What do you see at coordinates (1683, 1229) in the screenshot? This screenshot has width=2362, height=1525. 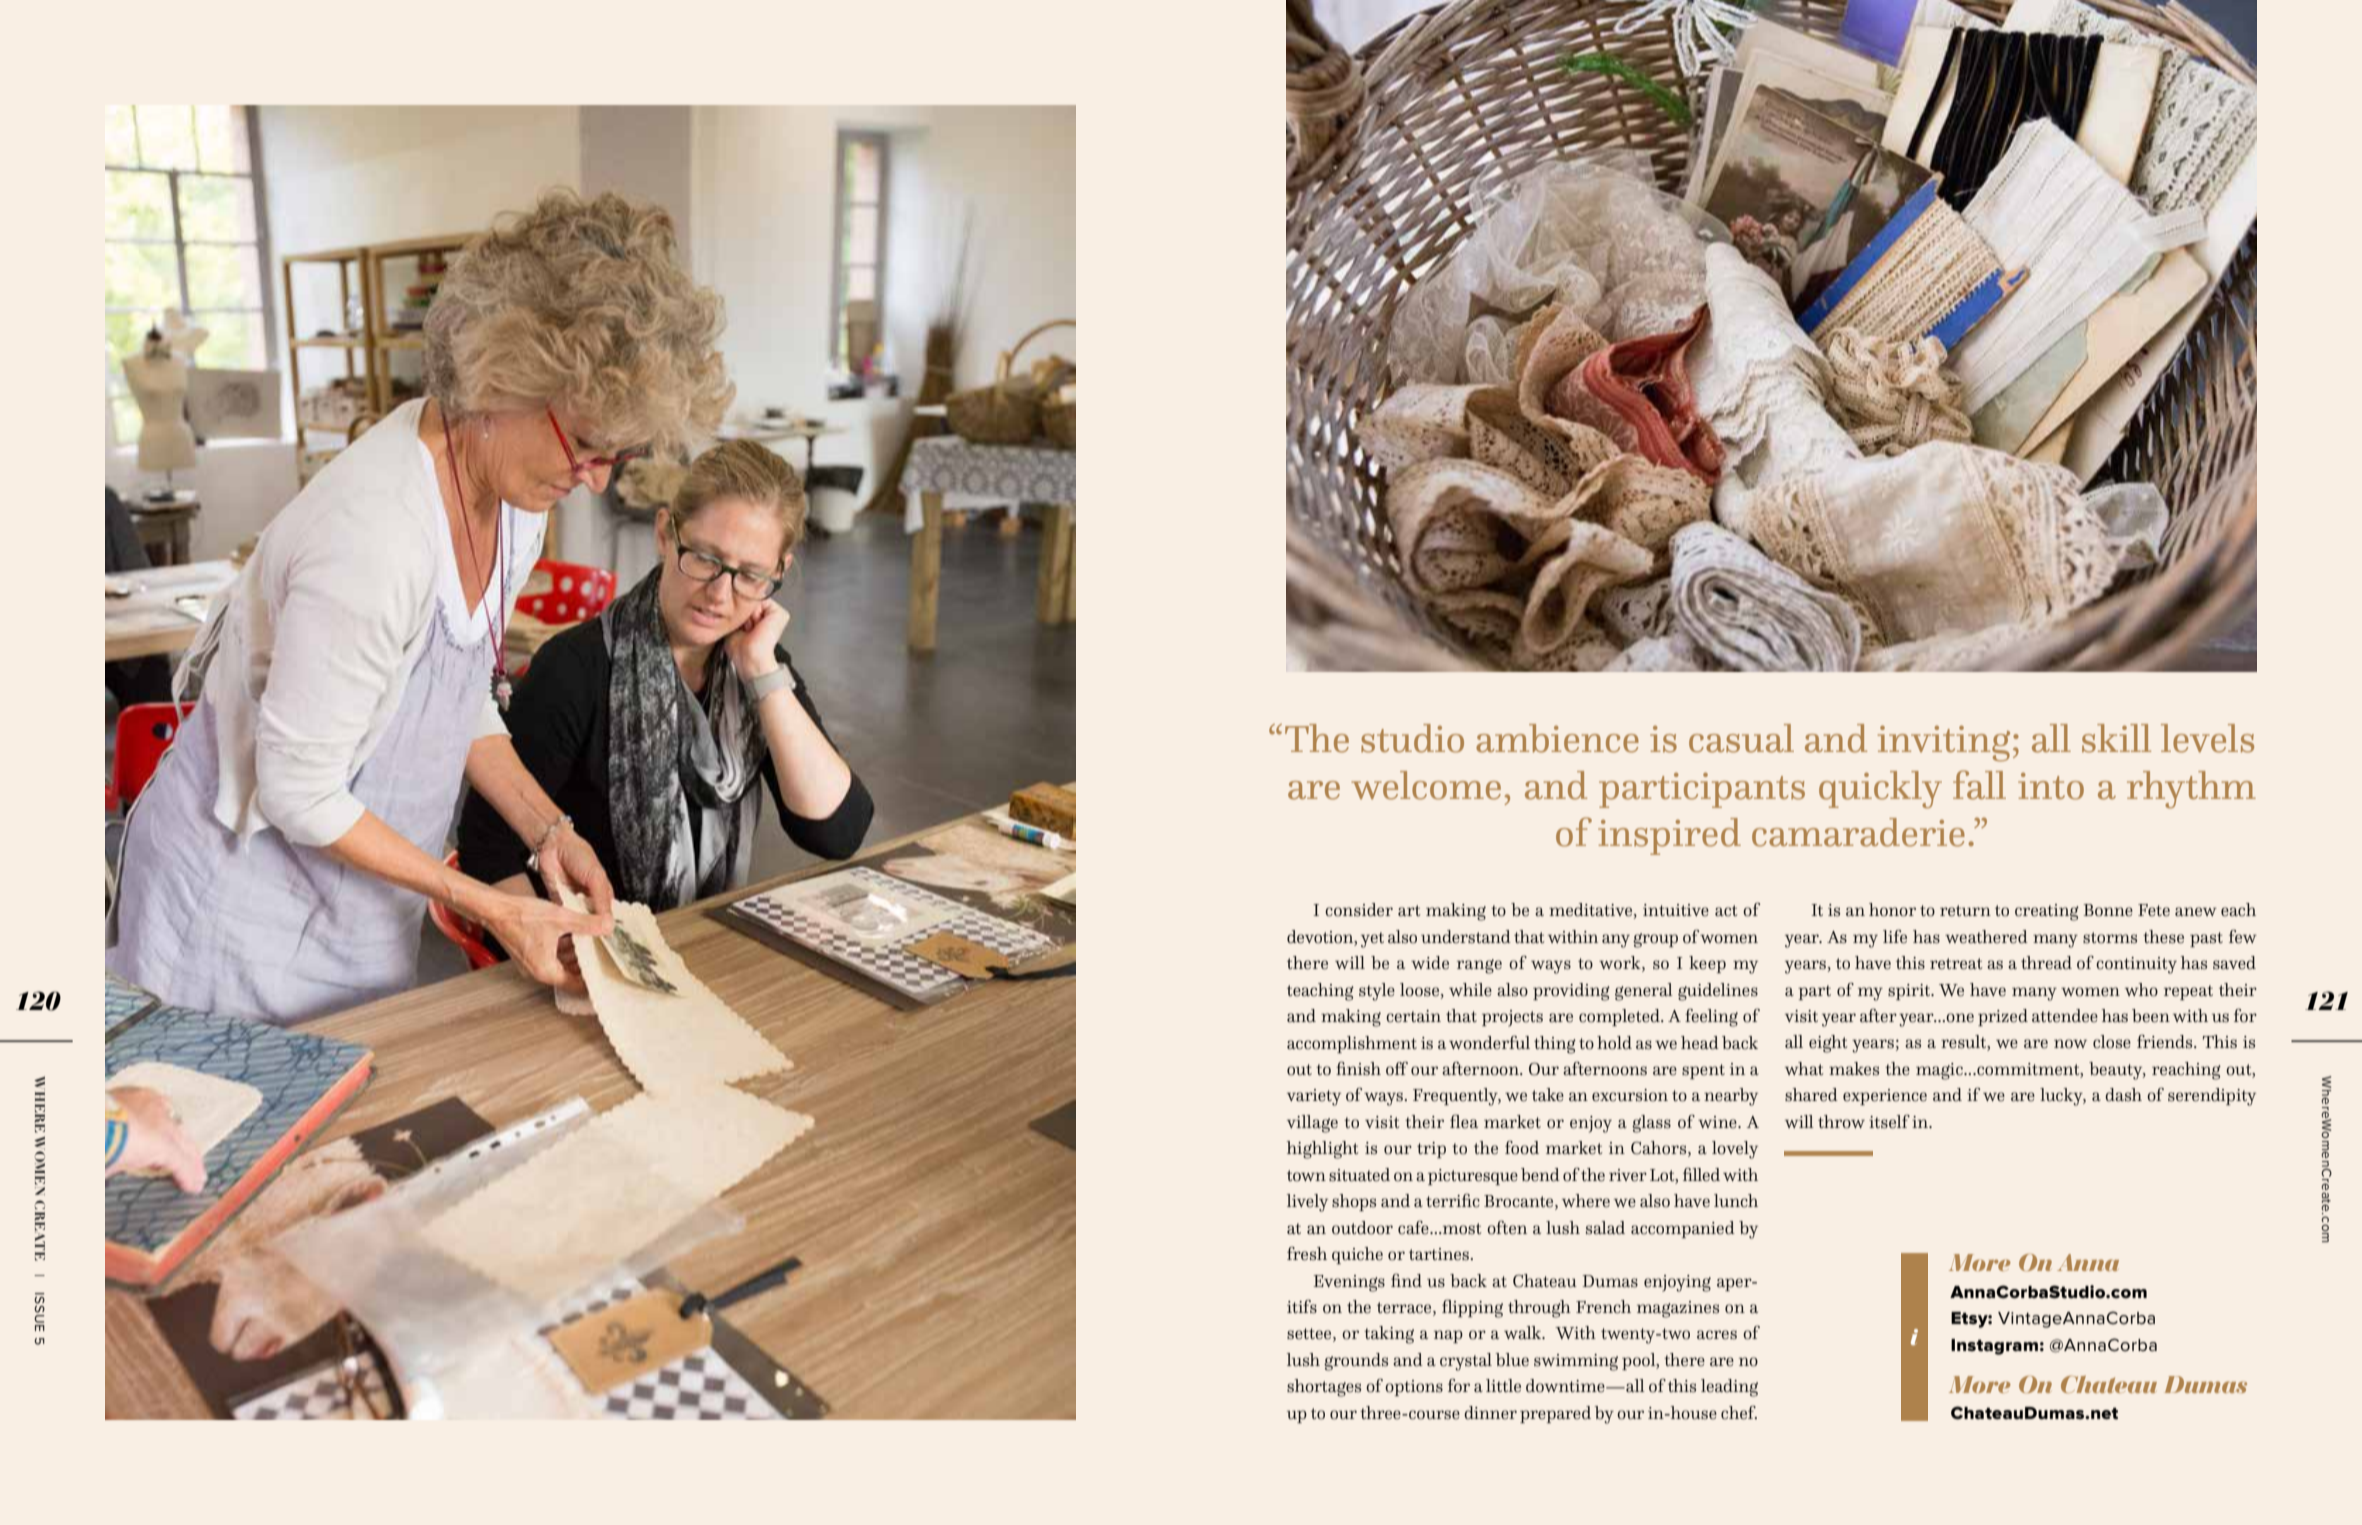 I see `accompanied` at bounding box center [1683, 1229].
